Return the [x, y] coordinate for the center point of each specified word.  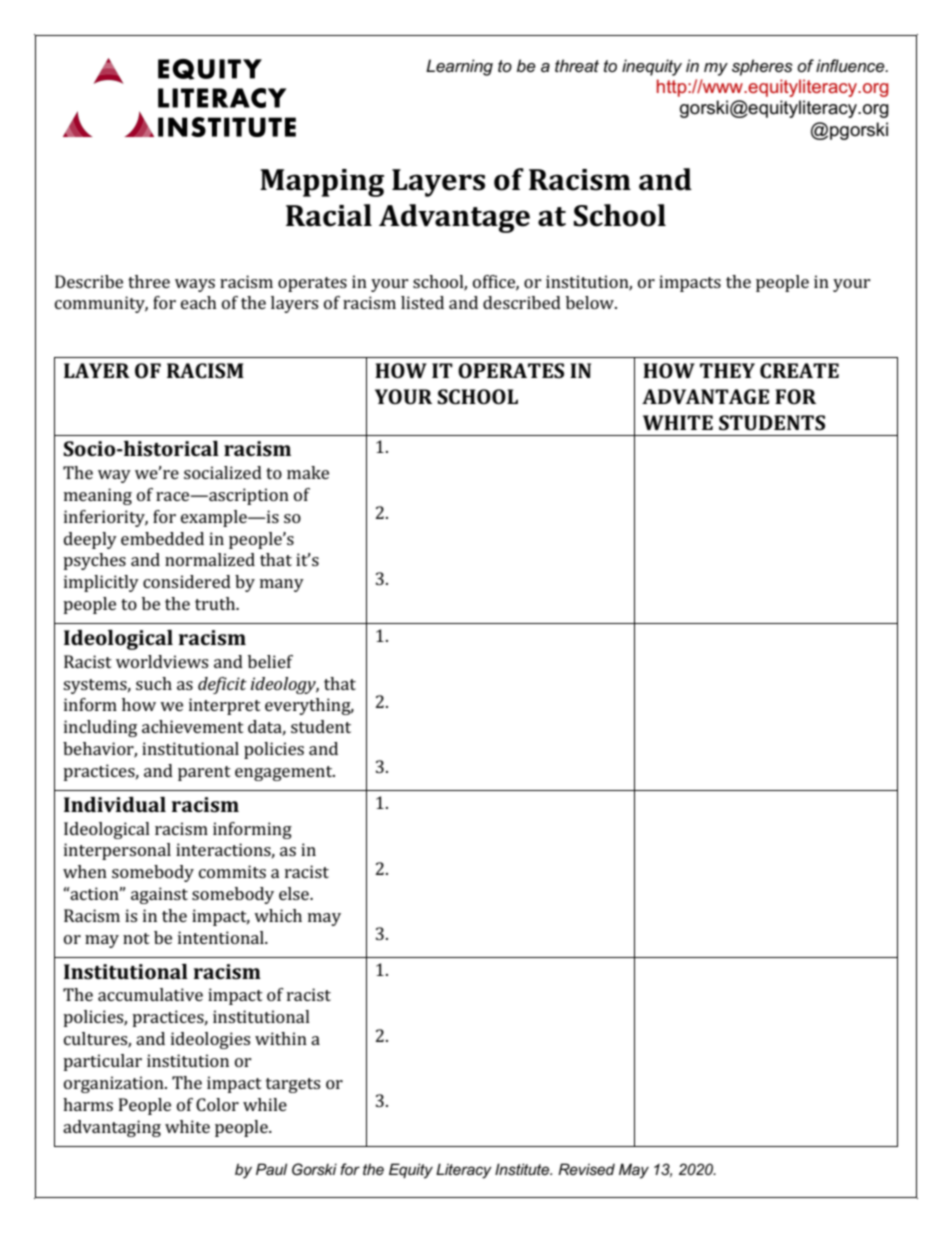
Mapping [322, 183]
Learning [459, 67]
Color [217, 1104]
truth [216, 603]
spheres [762, 67]
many [282, 585]
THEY [727, 370]
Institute [523, 1169]
